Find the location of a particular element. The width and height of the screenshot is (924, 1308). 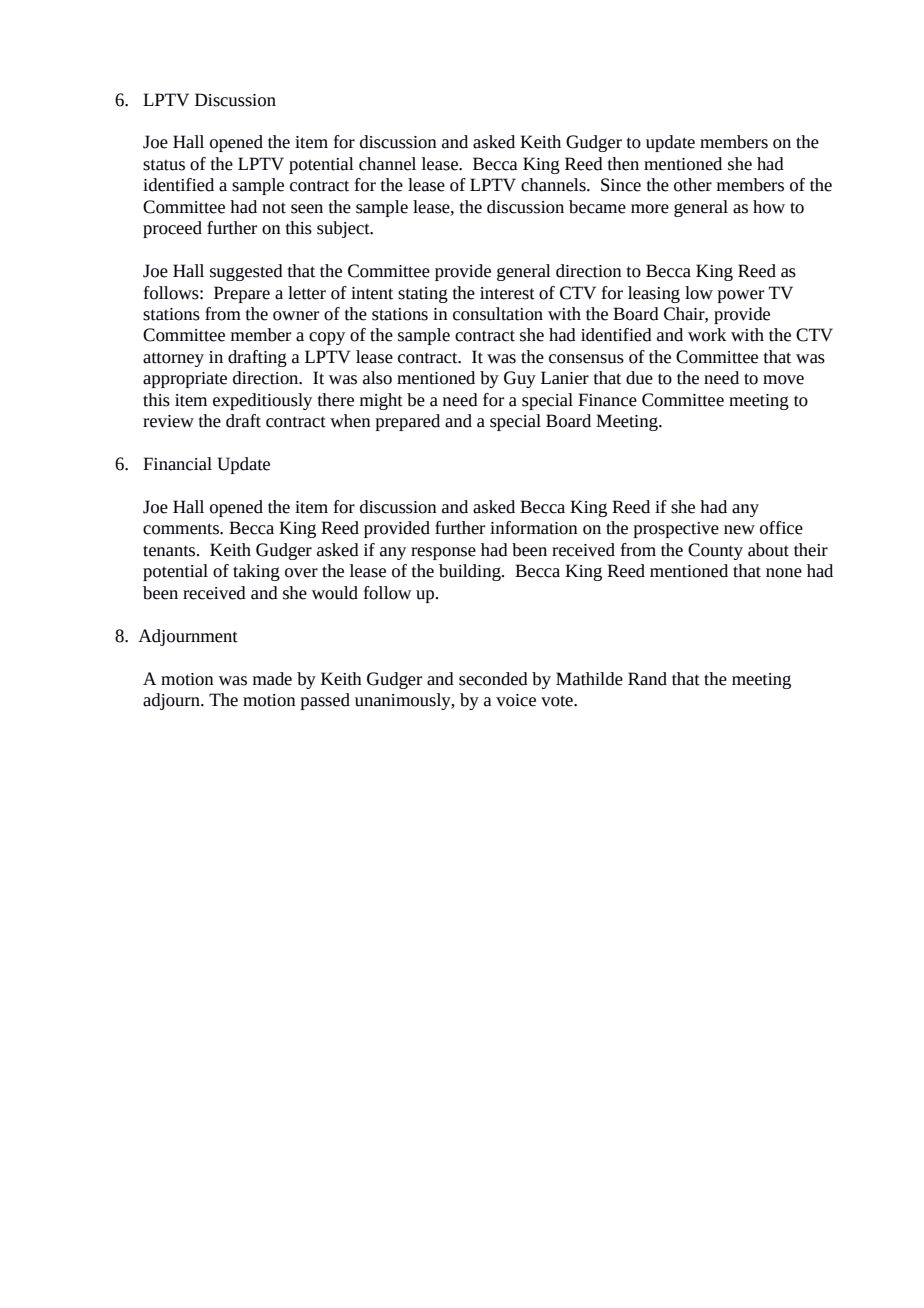

not is located at coordinates (274, 208).
